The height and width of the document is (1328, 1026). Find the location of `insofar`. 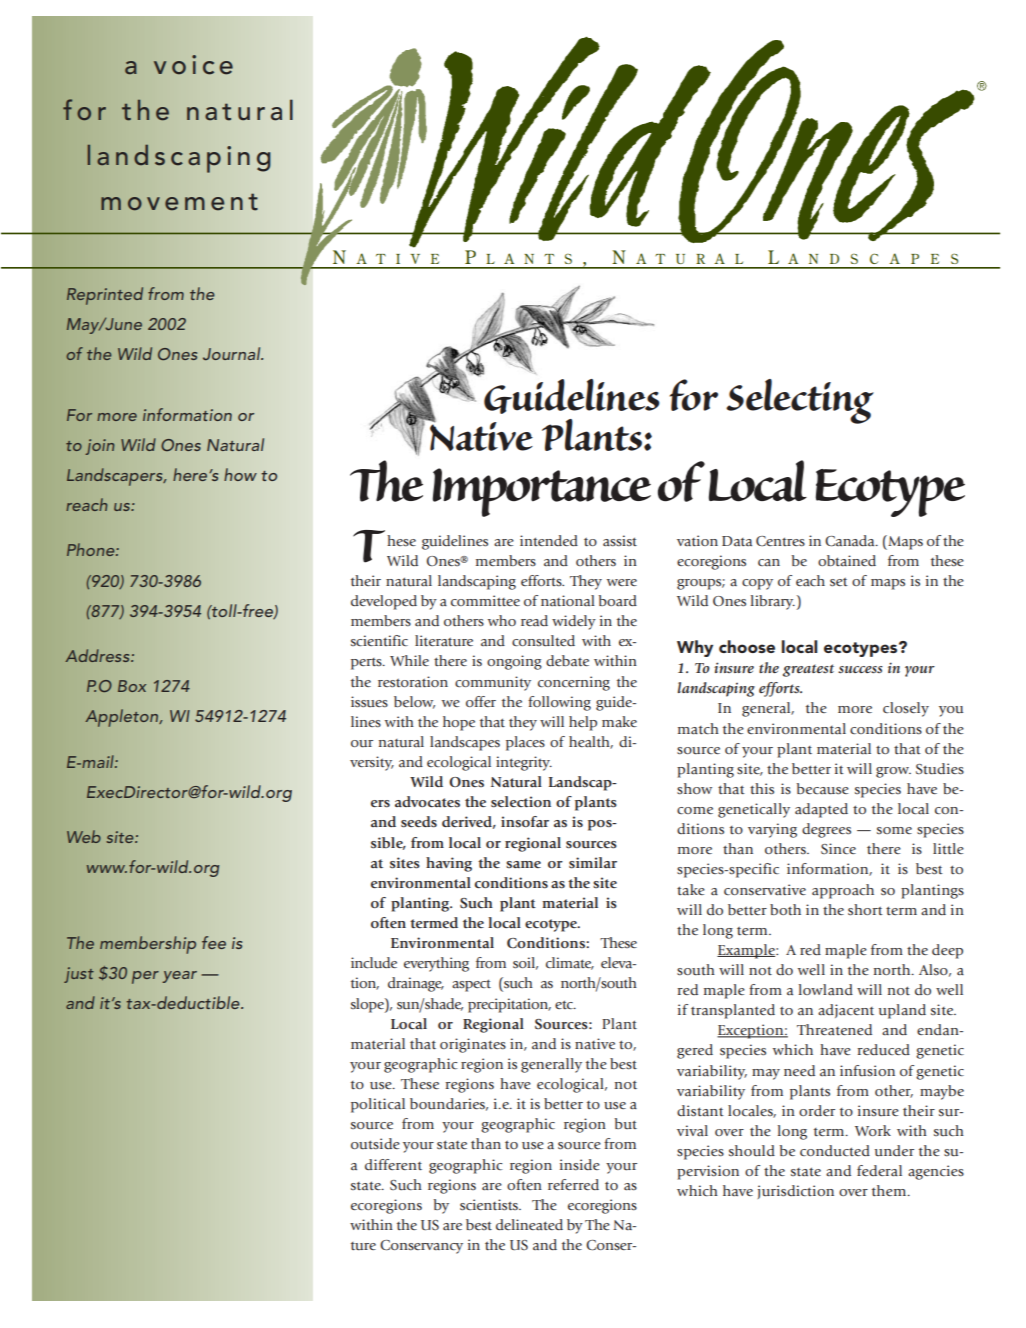

insofar is located at coordinates (525, 821).
